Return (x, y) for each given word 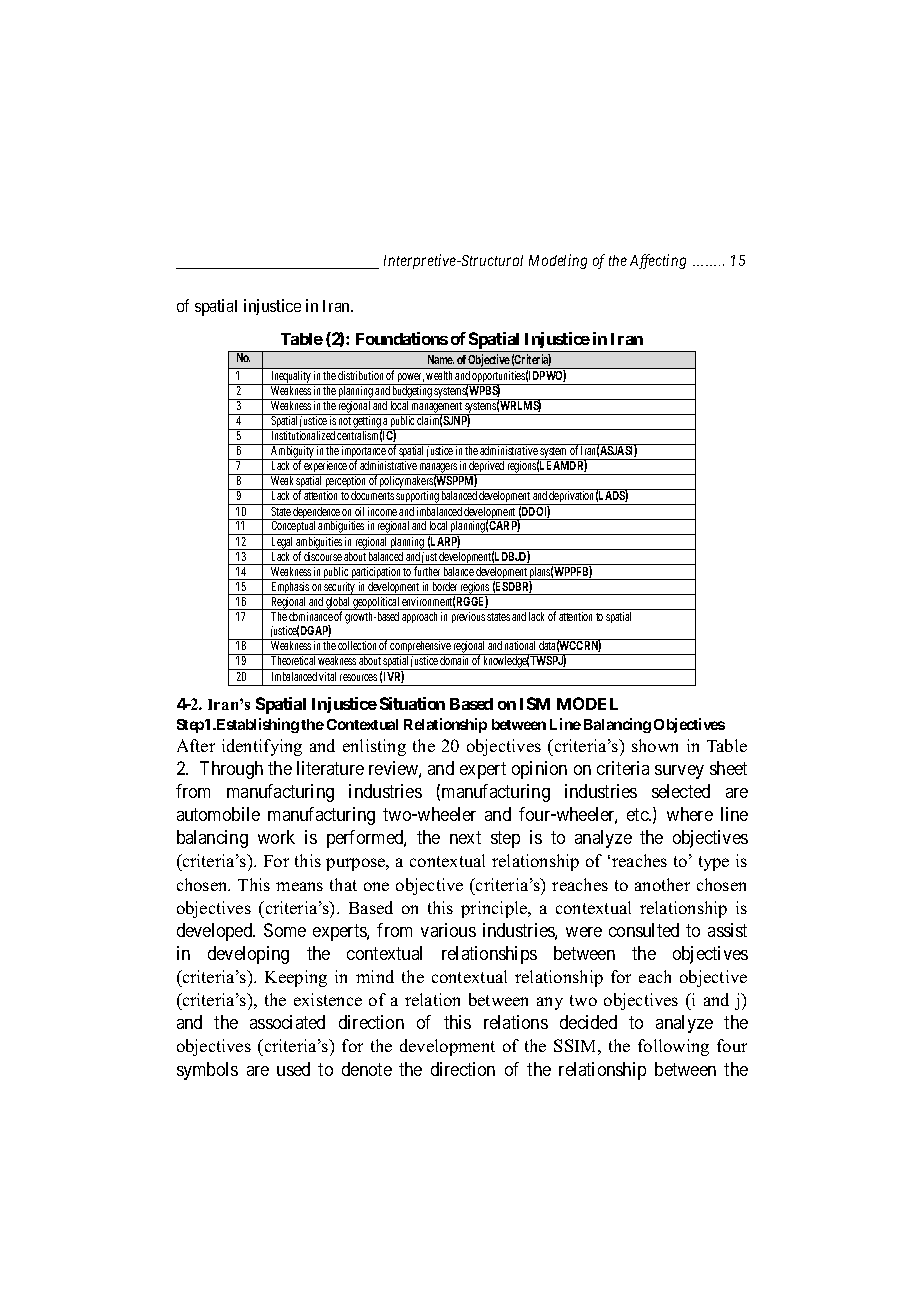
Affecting (658, 261)
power (410, 379)
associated (287, 1022)
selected (681, 791)
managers (438, 469)
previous (468, 617)
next (465, 838)
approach (419, 617)
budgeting (412, 392)
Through (231, 770)
